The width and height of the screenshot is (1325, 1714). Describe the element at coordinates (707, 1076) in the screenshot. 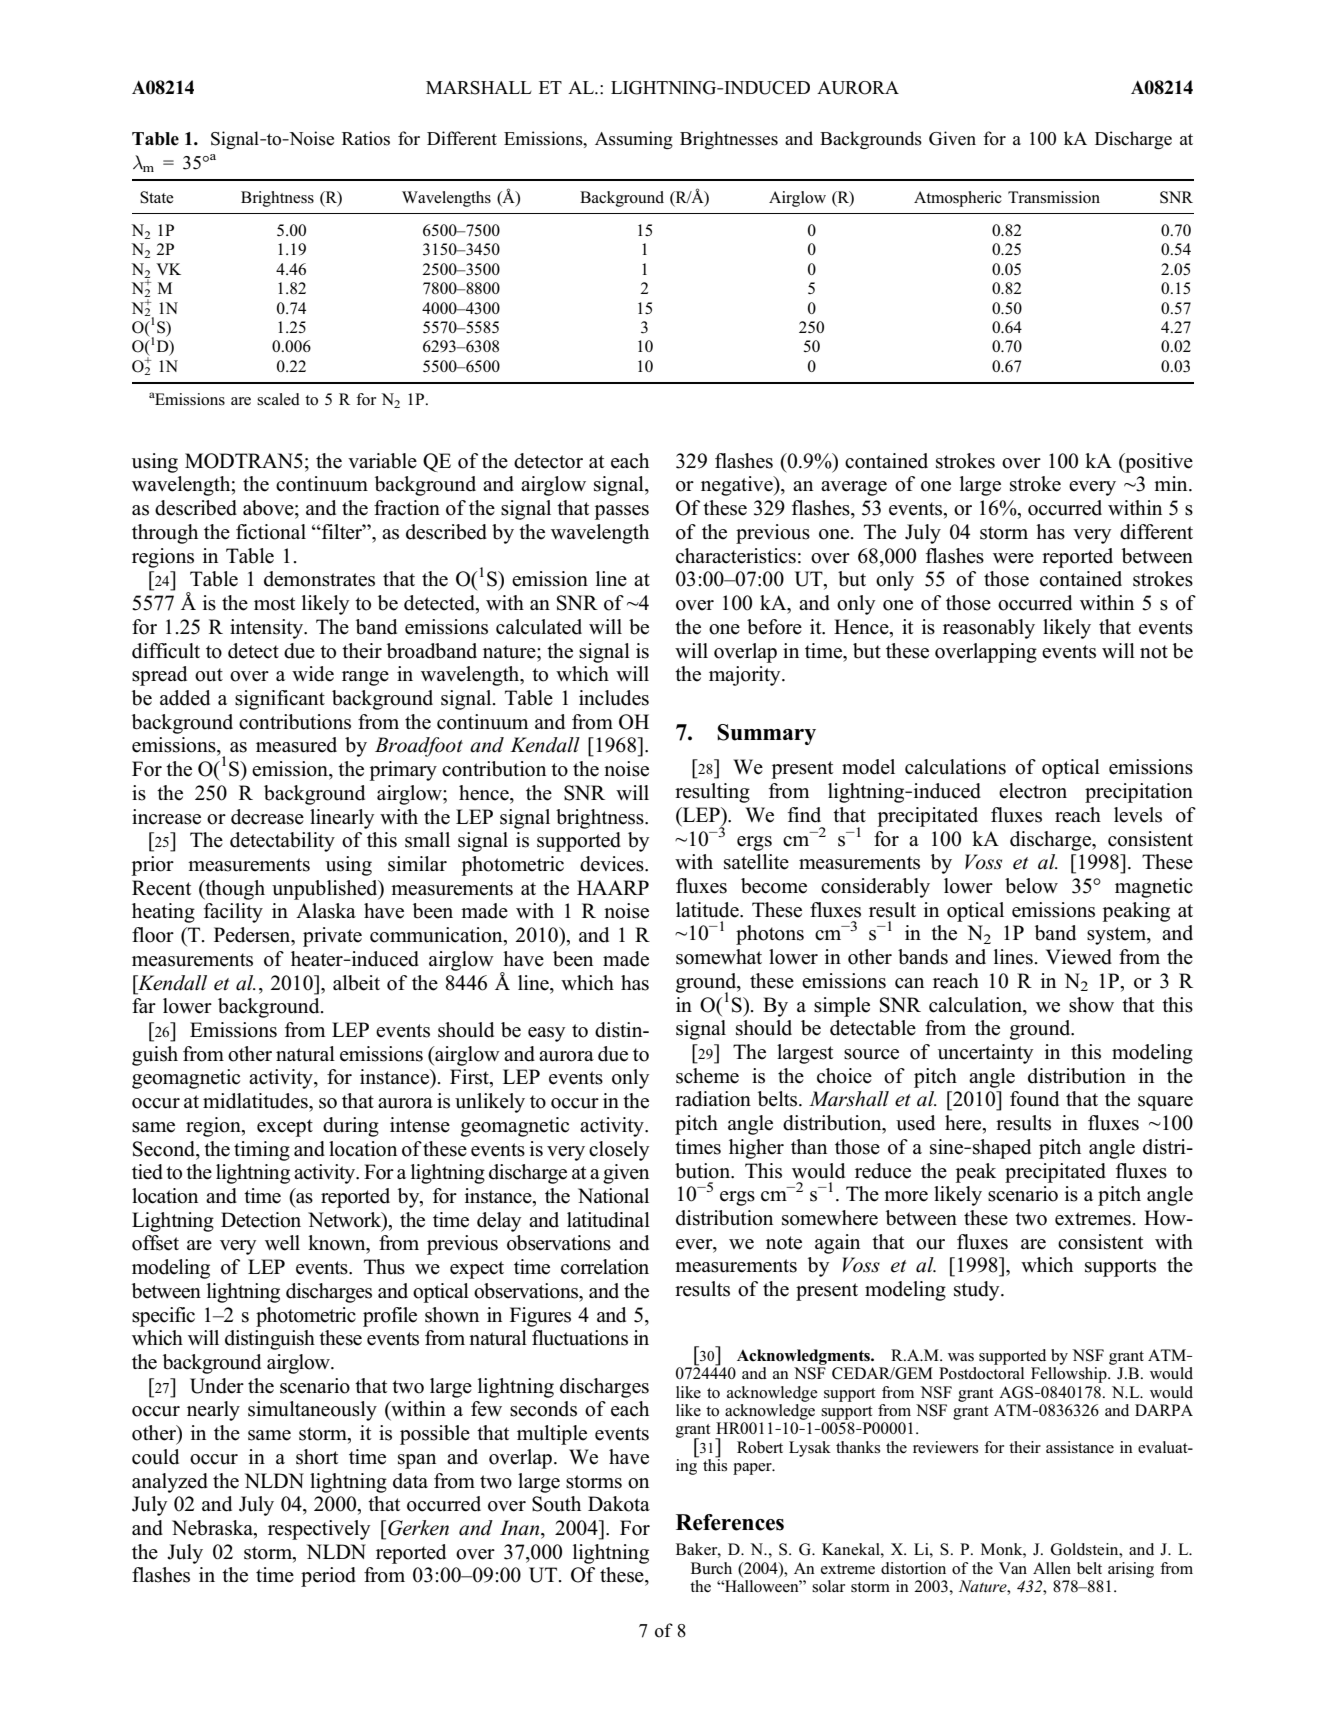

I see `scheme` at that location.
